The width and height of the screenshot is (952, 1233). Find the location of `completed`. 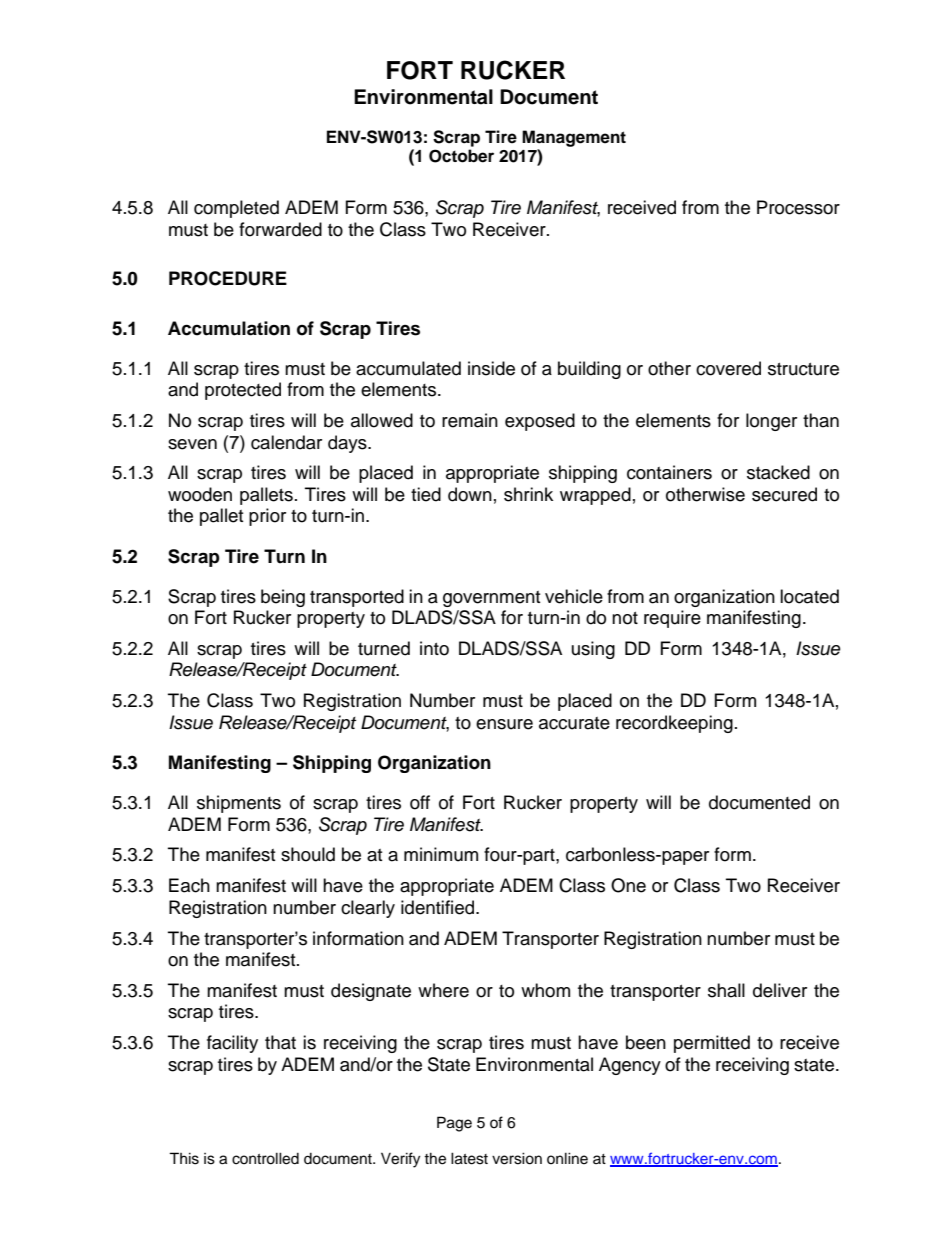

completed is located at coordinates (236, 209).
